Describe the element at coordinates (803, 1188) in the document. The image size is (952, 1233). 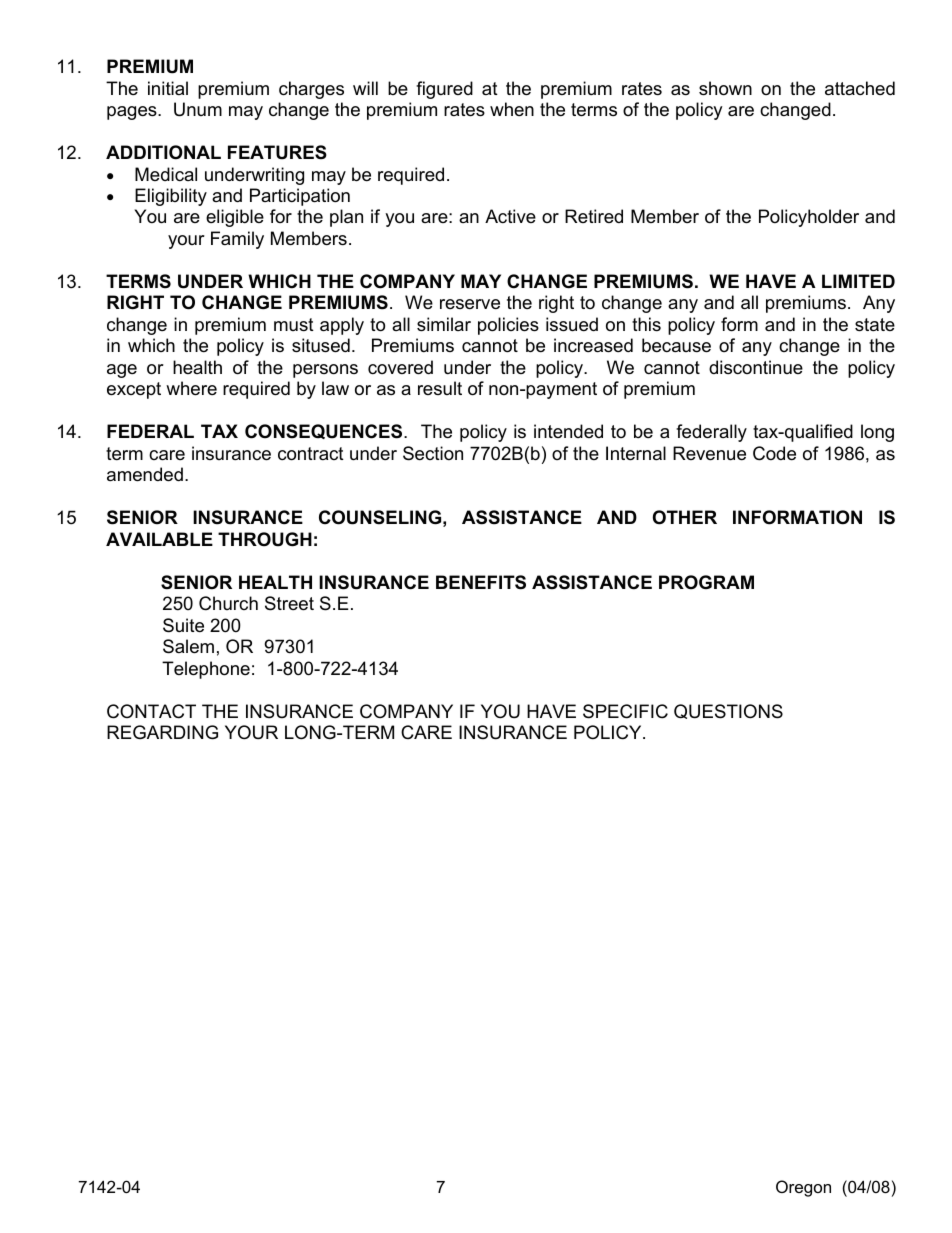
I see `Oregon` at that location.
